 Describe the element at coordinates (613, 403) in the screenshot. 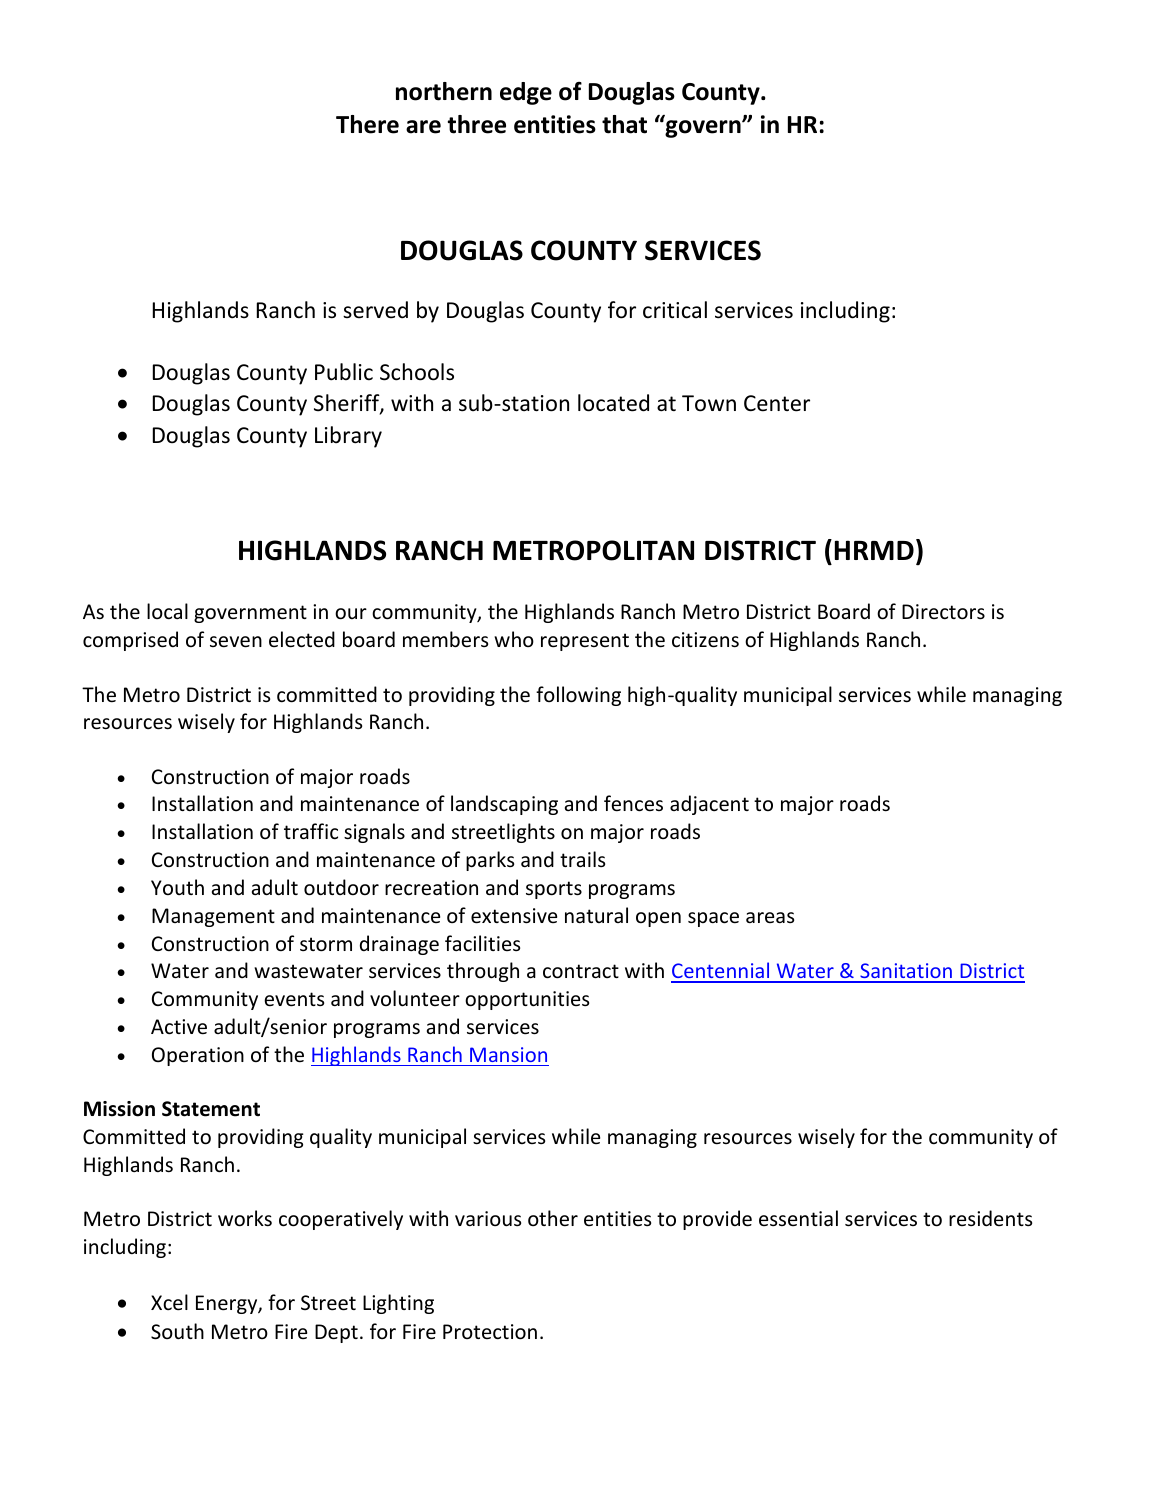

I see `located` at that location.
